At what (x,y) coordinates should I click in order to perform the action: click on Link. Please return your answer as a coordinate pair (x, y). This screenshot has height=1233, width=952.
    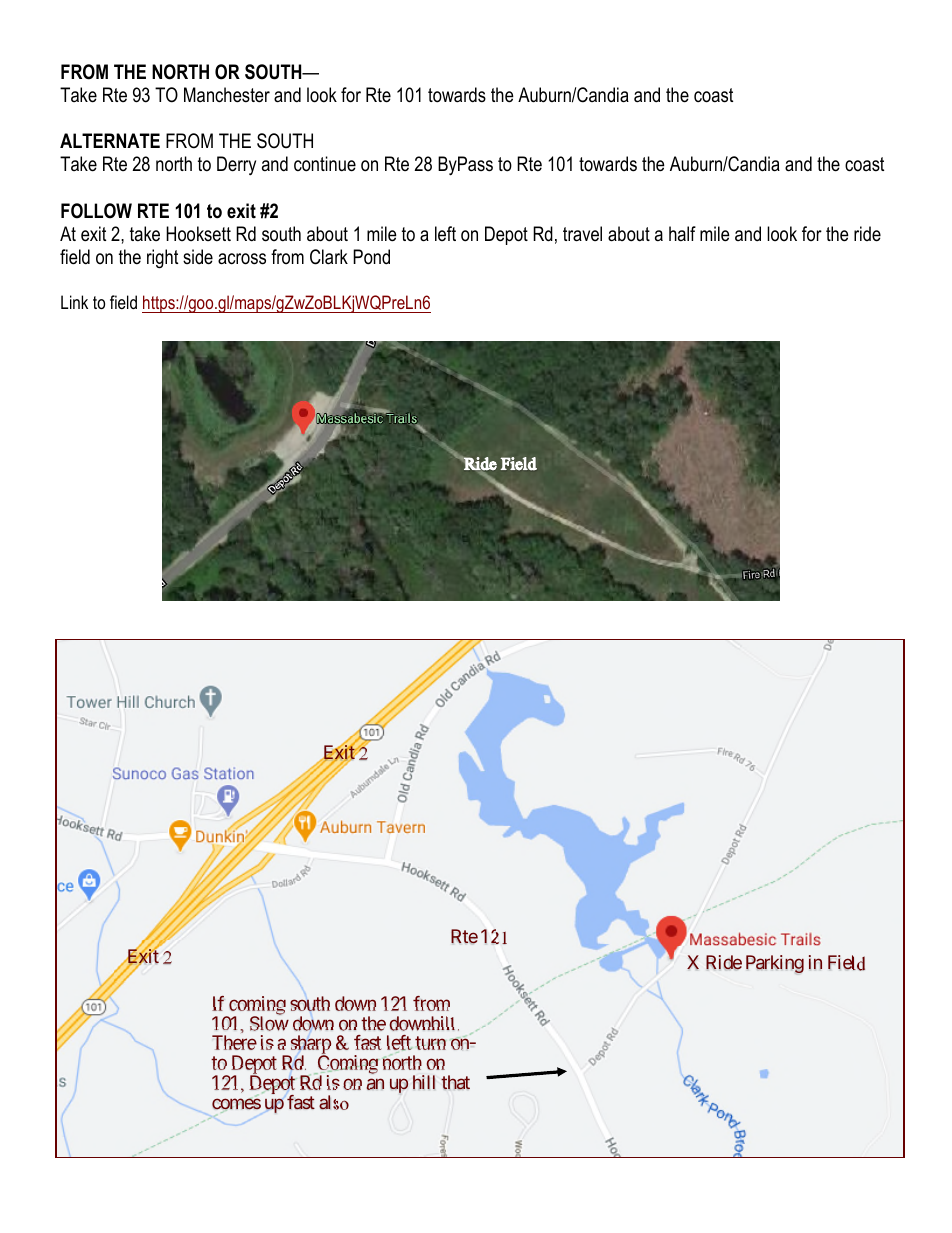
    Looking at the image, I should click on (74, 302).
